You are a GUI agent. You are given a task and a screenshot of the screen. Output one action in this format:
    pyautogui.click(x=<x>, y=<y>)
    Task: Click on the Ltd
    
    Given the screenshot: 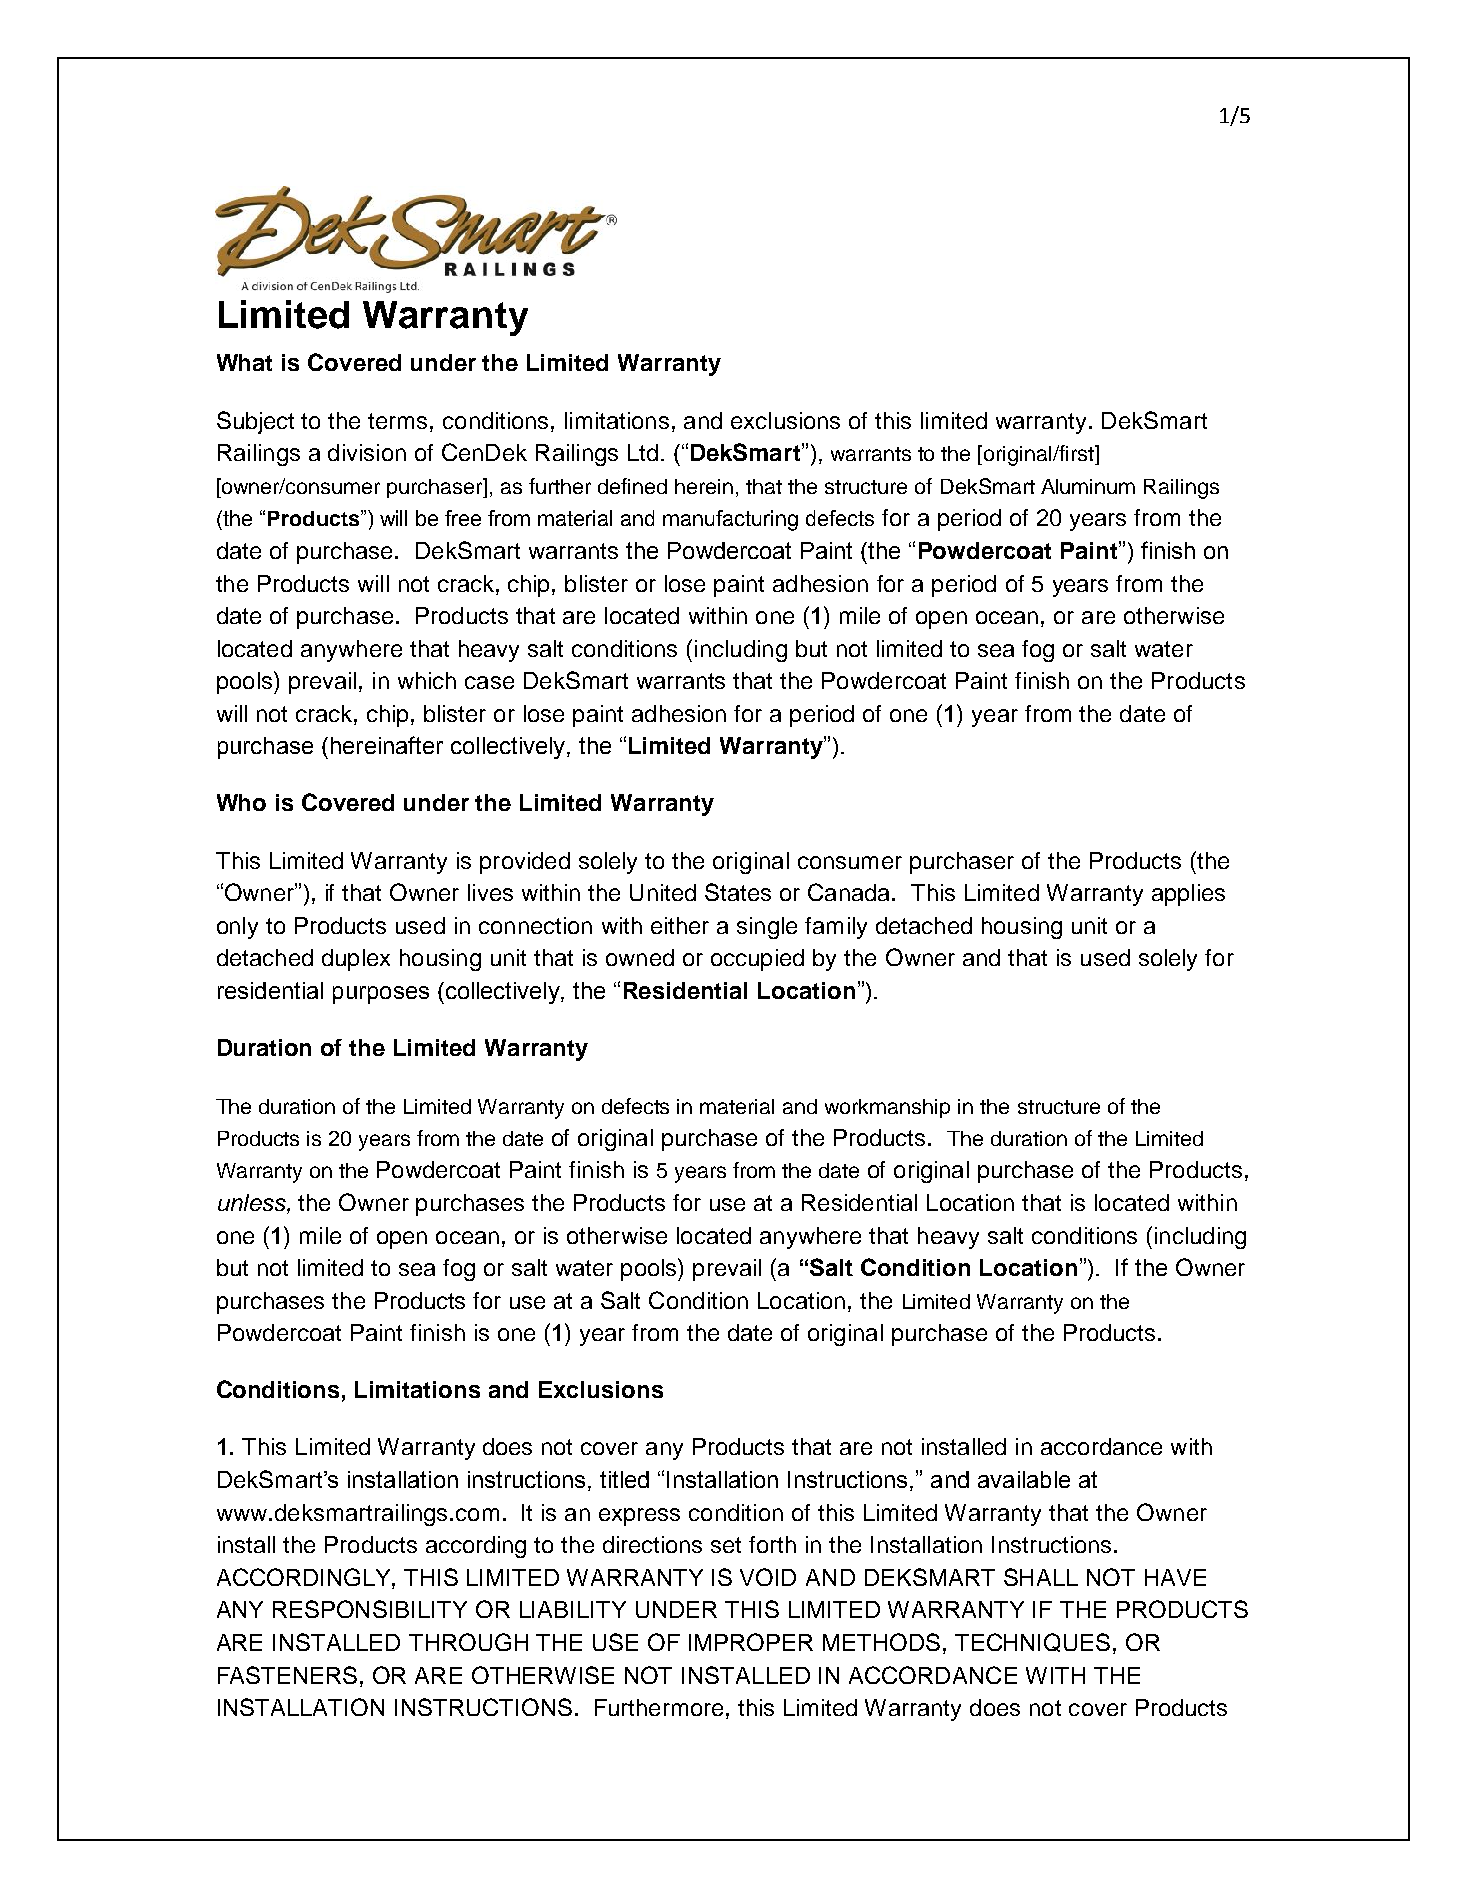 What is the action you would take?
    pyautogui.click(x=643, y=452)
